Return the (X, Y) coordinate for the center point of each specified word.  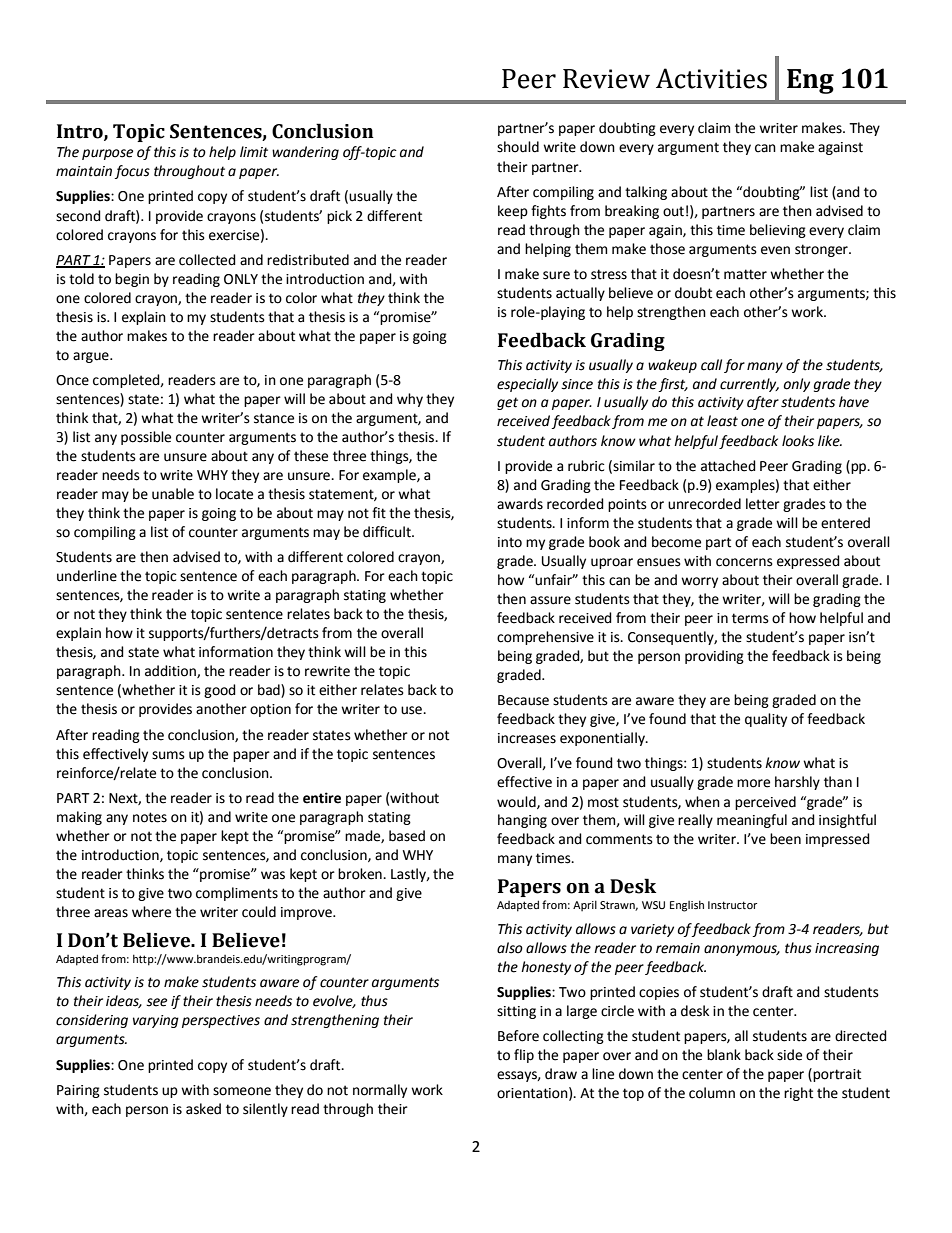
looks (798, 441)
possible (146, 438)
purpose (107, 154)
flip (524, 1056)
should (518, 147)
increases (527, 738)
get (507, 403)
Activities (711, 78)
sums (168, 755)
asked (203, 1109)
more (753, 783)
